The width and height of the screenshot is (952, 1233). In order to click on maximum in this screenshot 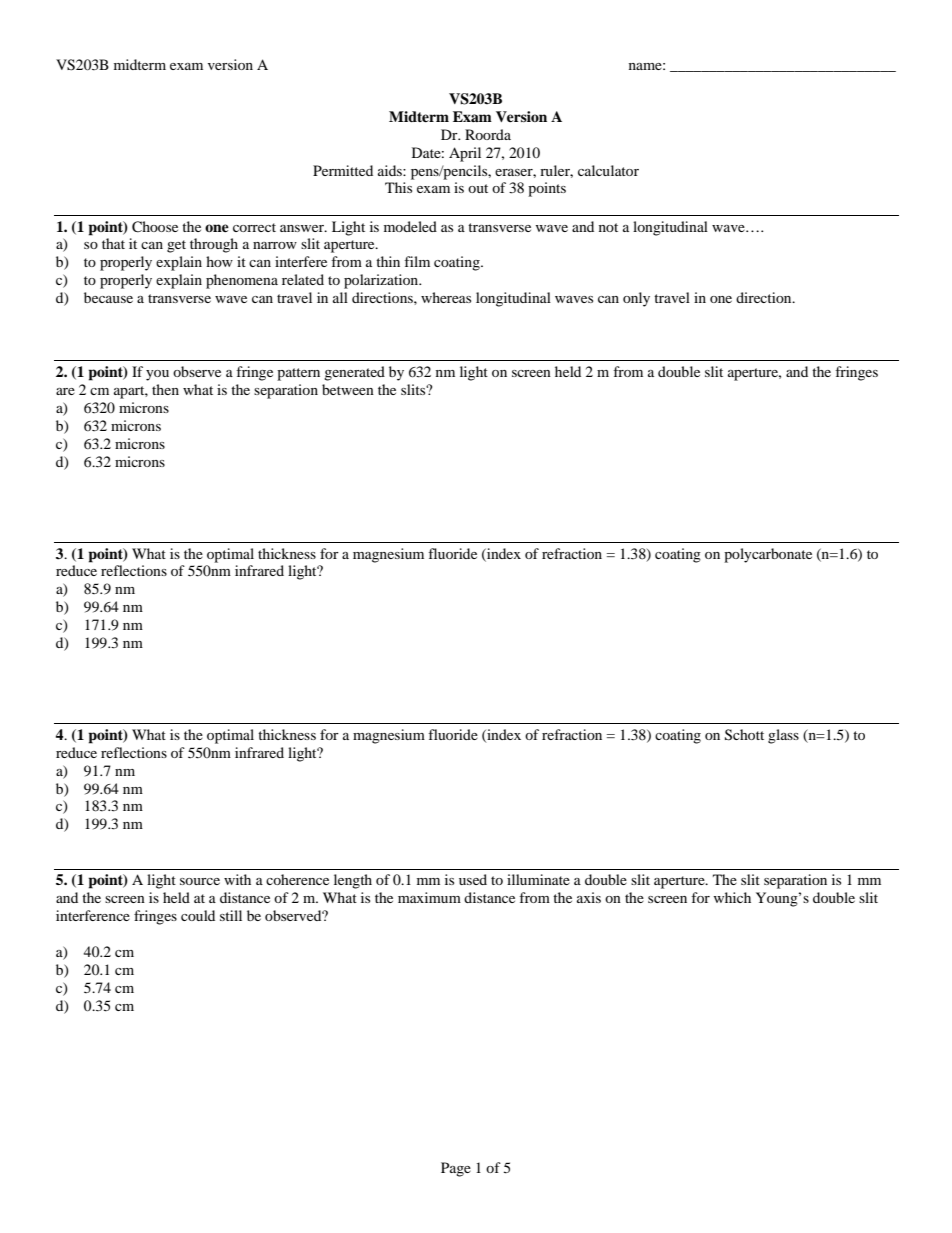, I will do `click(429, 897)`.
